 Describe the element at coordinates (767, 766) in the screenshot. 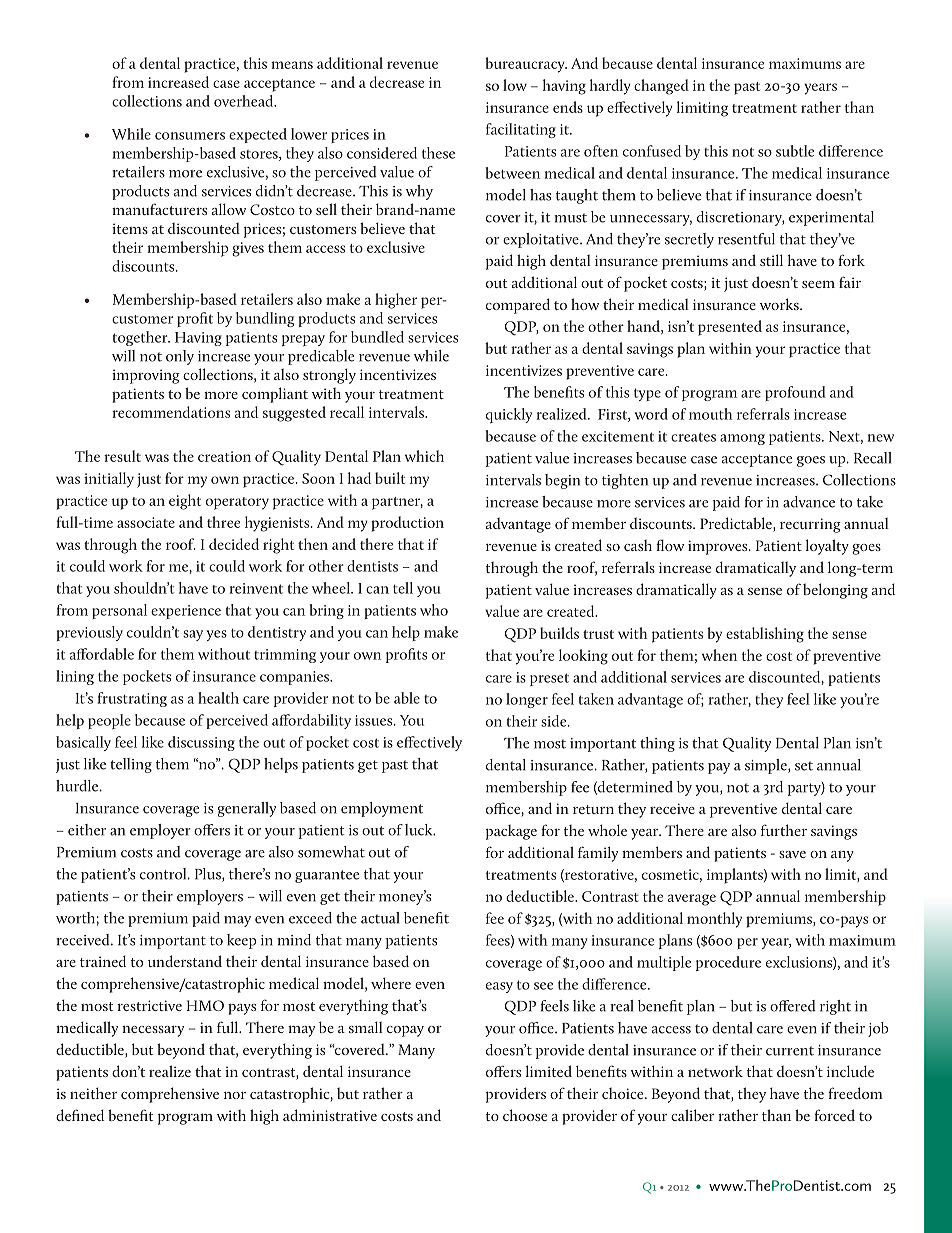

I see `simple` at that location.
